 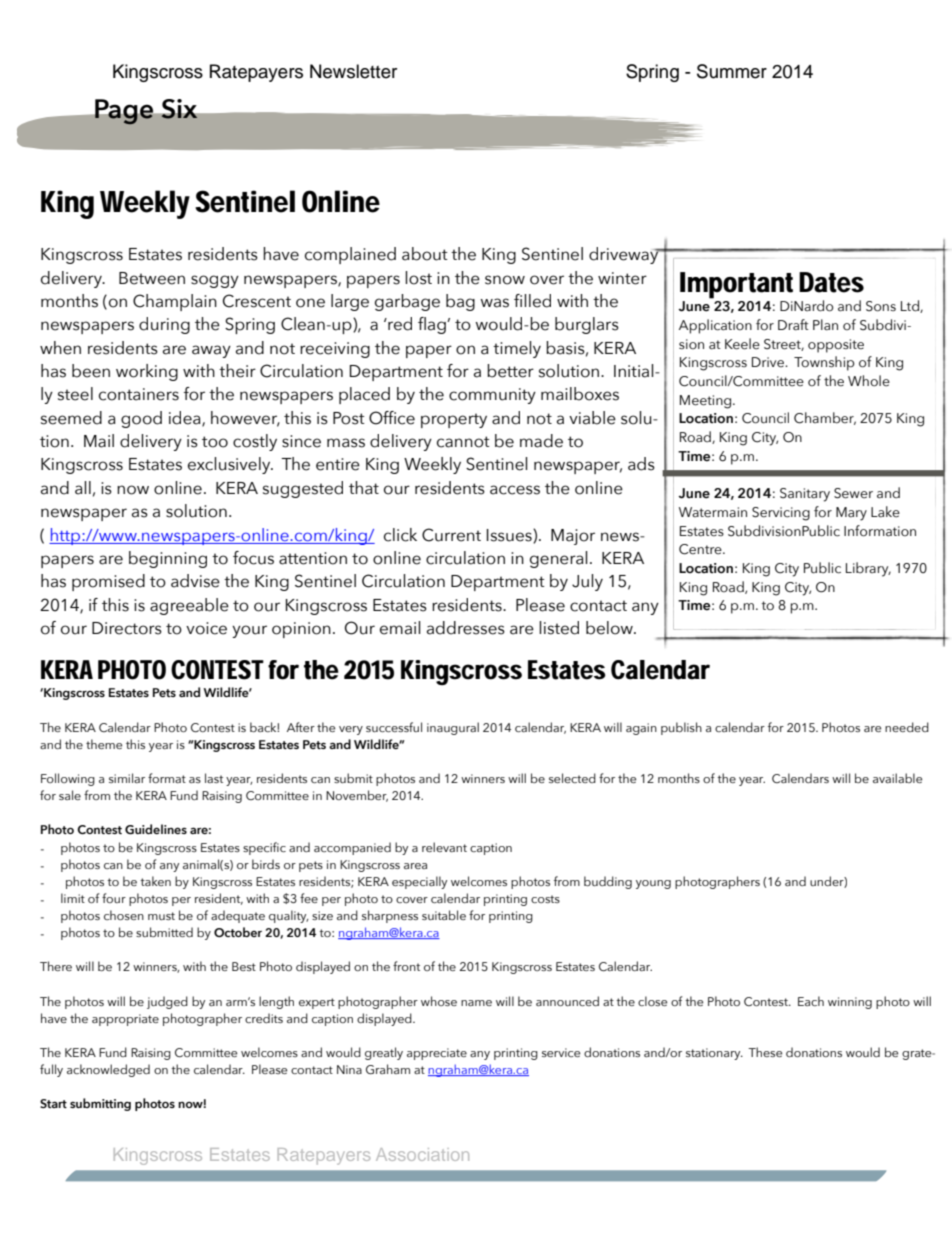 What do you see at coordinates (868, 569) in the screenshot?
I see `Library` at bounding box center [868, 569].
